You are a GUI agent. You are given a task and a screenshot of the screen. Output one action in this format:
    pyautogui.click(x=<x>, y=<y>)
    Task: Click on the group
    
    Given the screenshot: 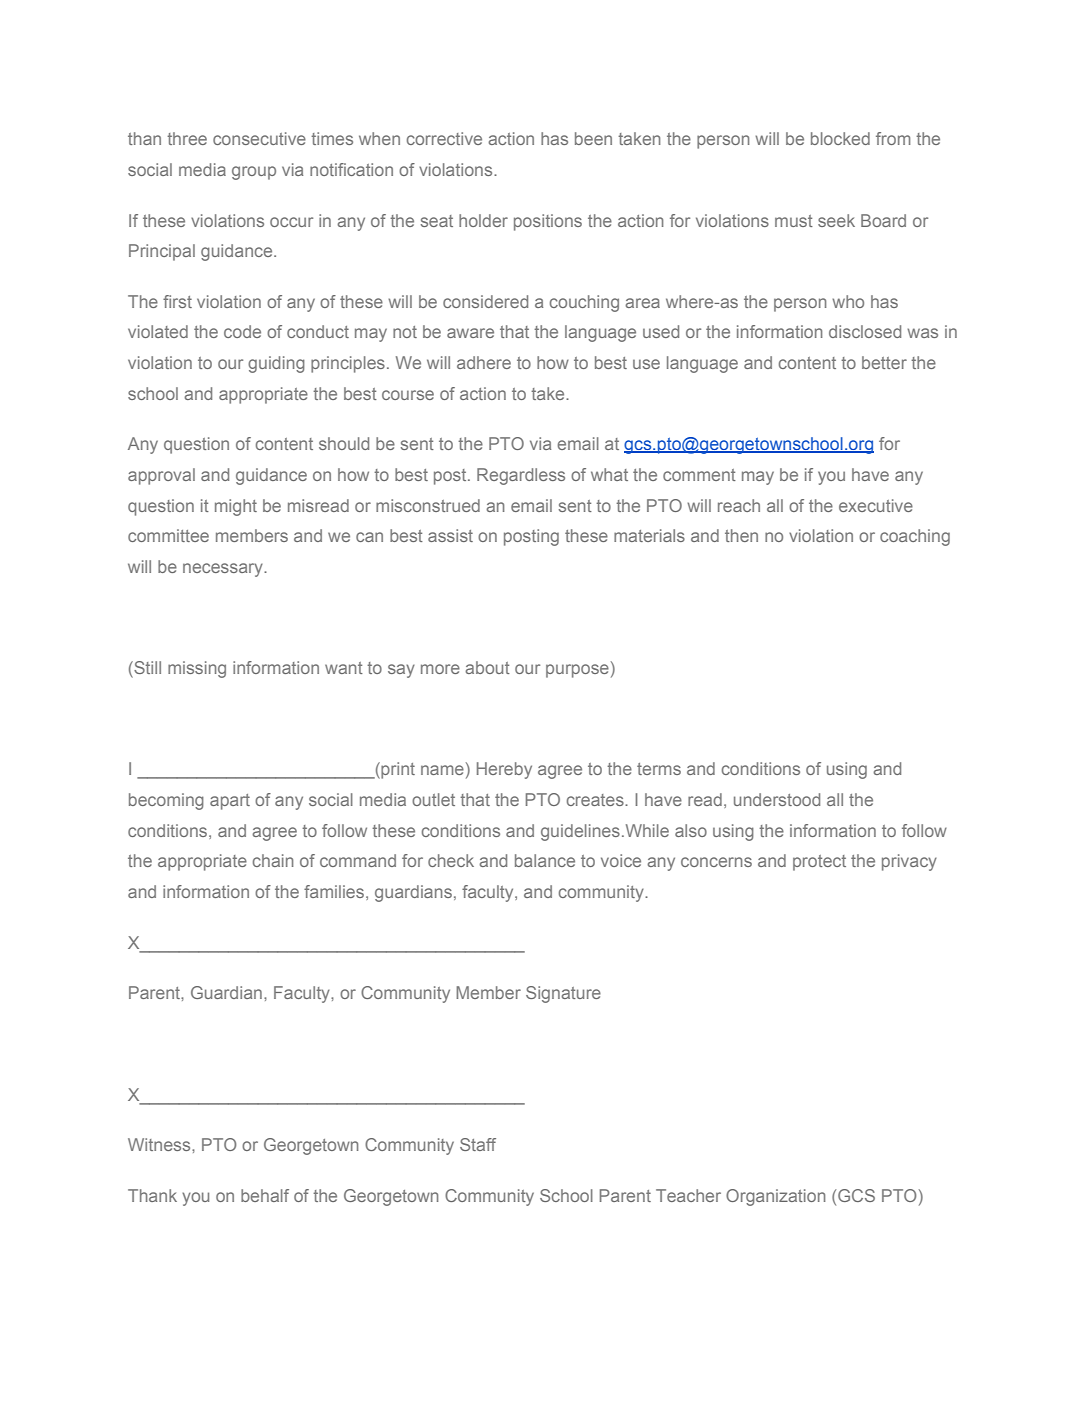 What is the action you would take?
    pyautogui.click(x=254, y=173)
